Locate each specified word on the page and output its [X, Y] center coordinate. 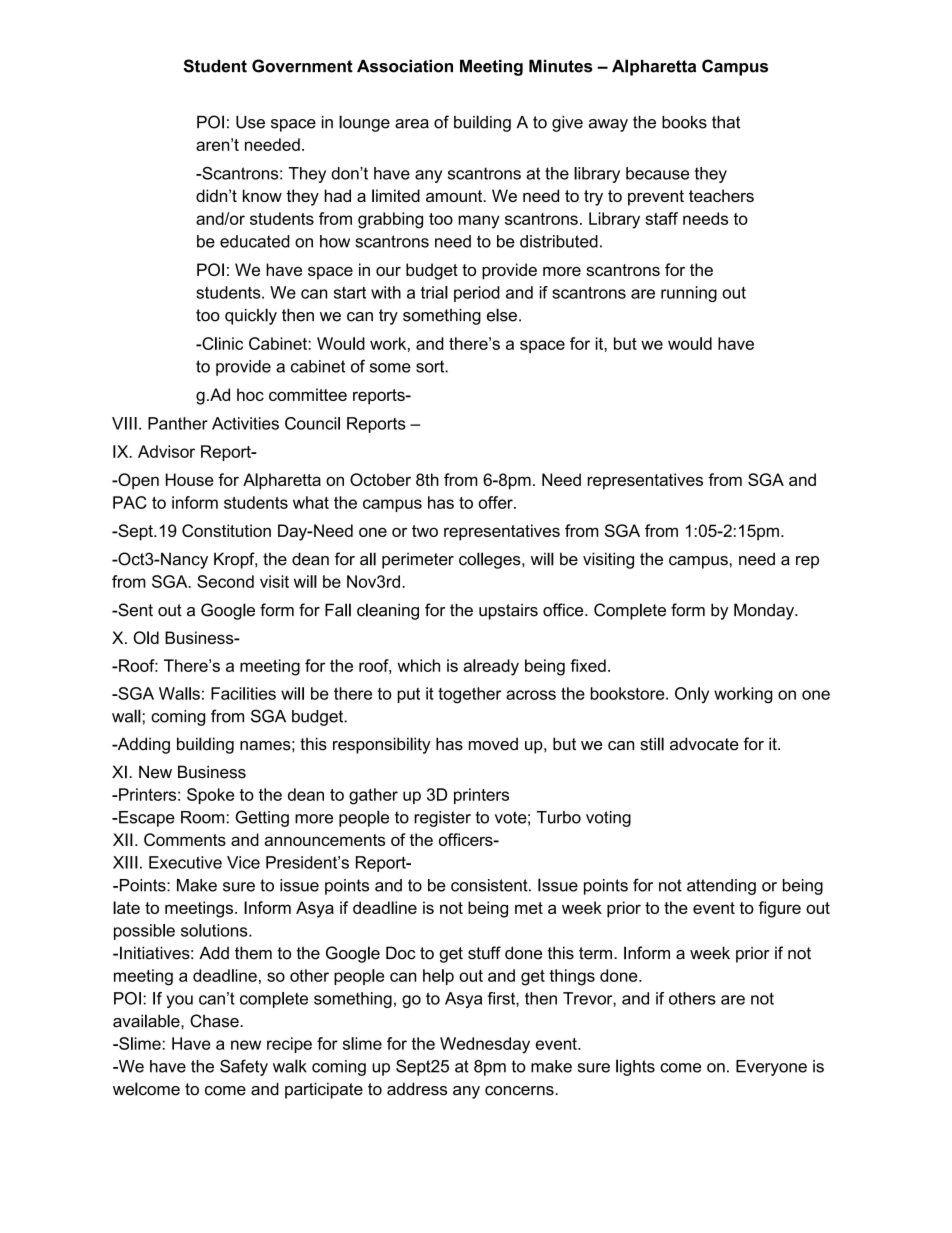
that [726, 122]
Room [202, 817]
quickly [251, 316]
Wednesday [485, 1045]
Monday [765, 611]
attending [721, 887]
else [502, 315]
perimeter [418, 560]
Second [225, 581]
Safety [244, 1067]
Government [302, 66]
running [689, 294]
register [442, 819]
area [412, 124]
